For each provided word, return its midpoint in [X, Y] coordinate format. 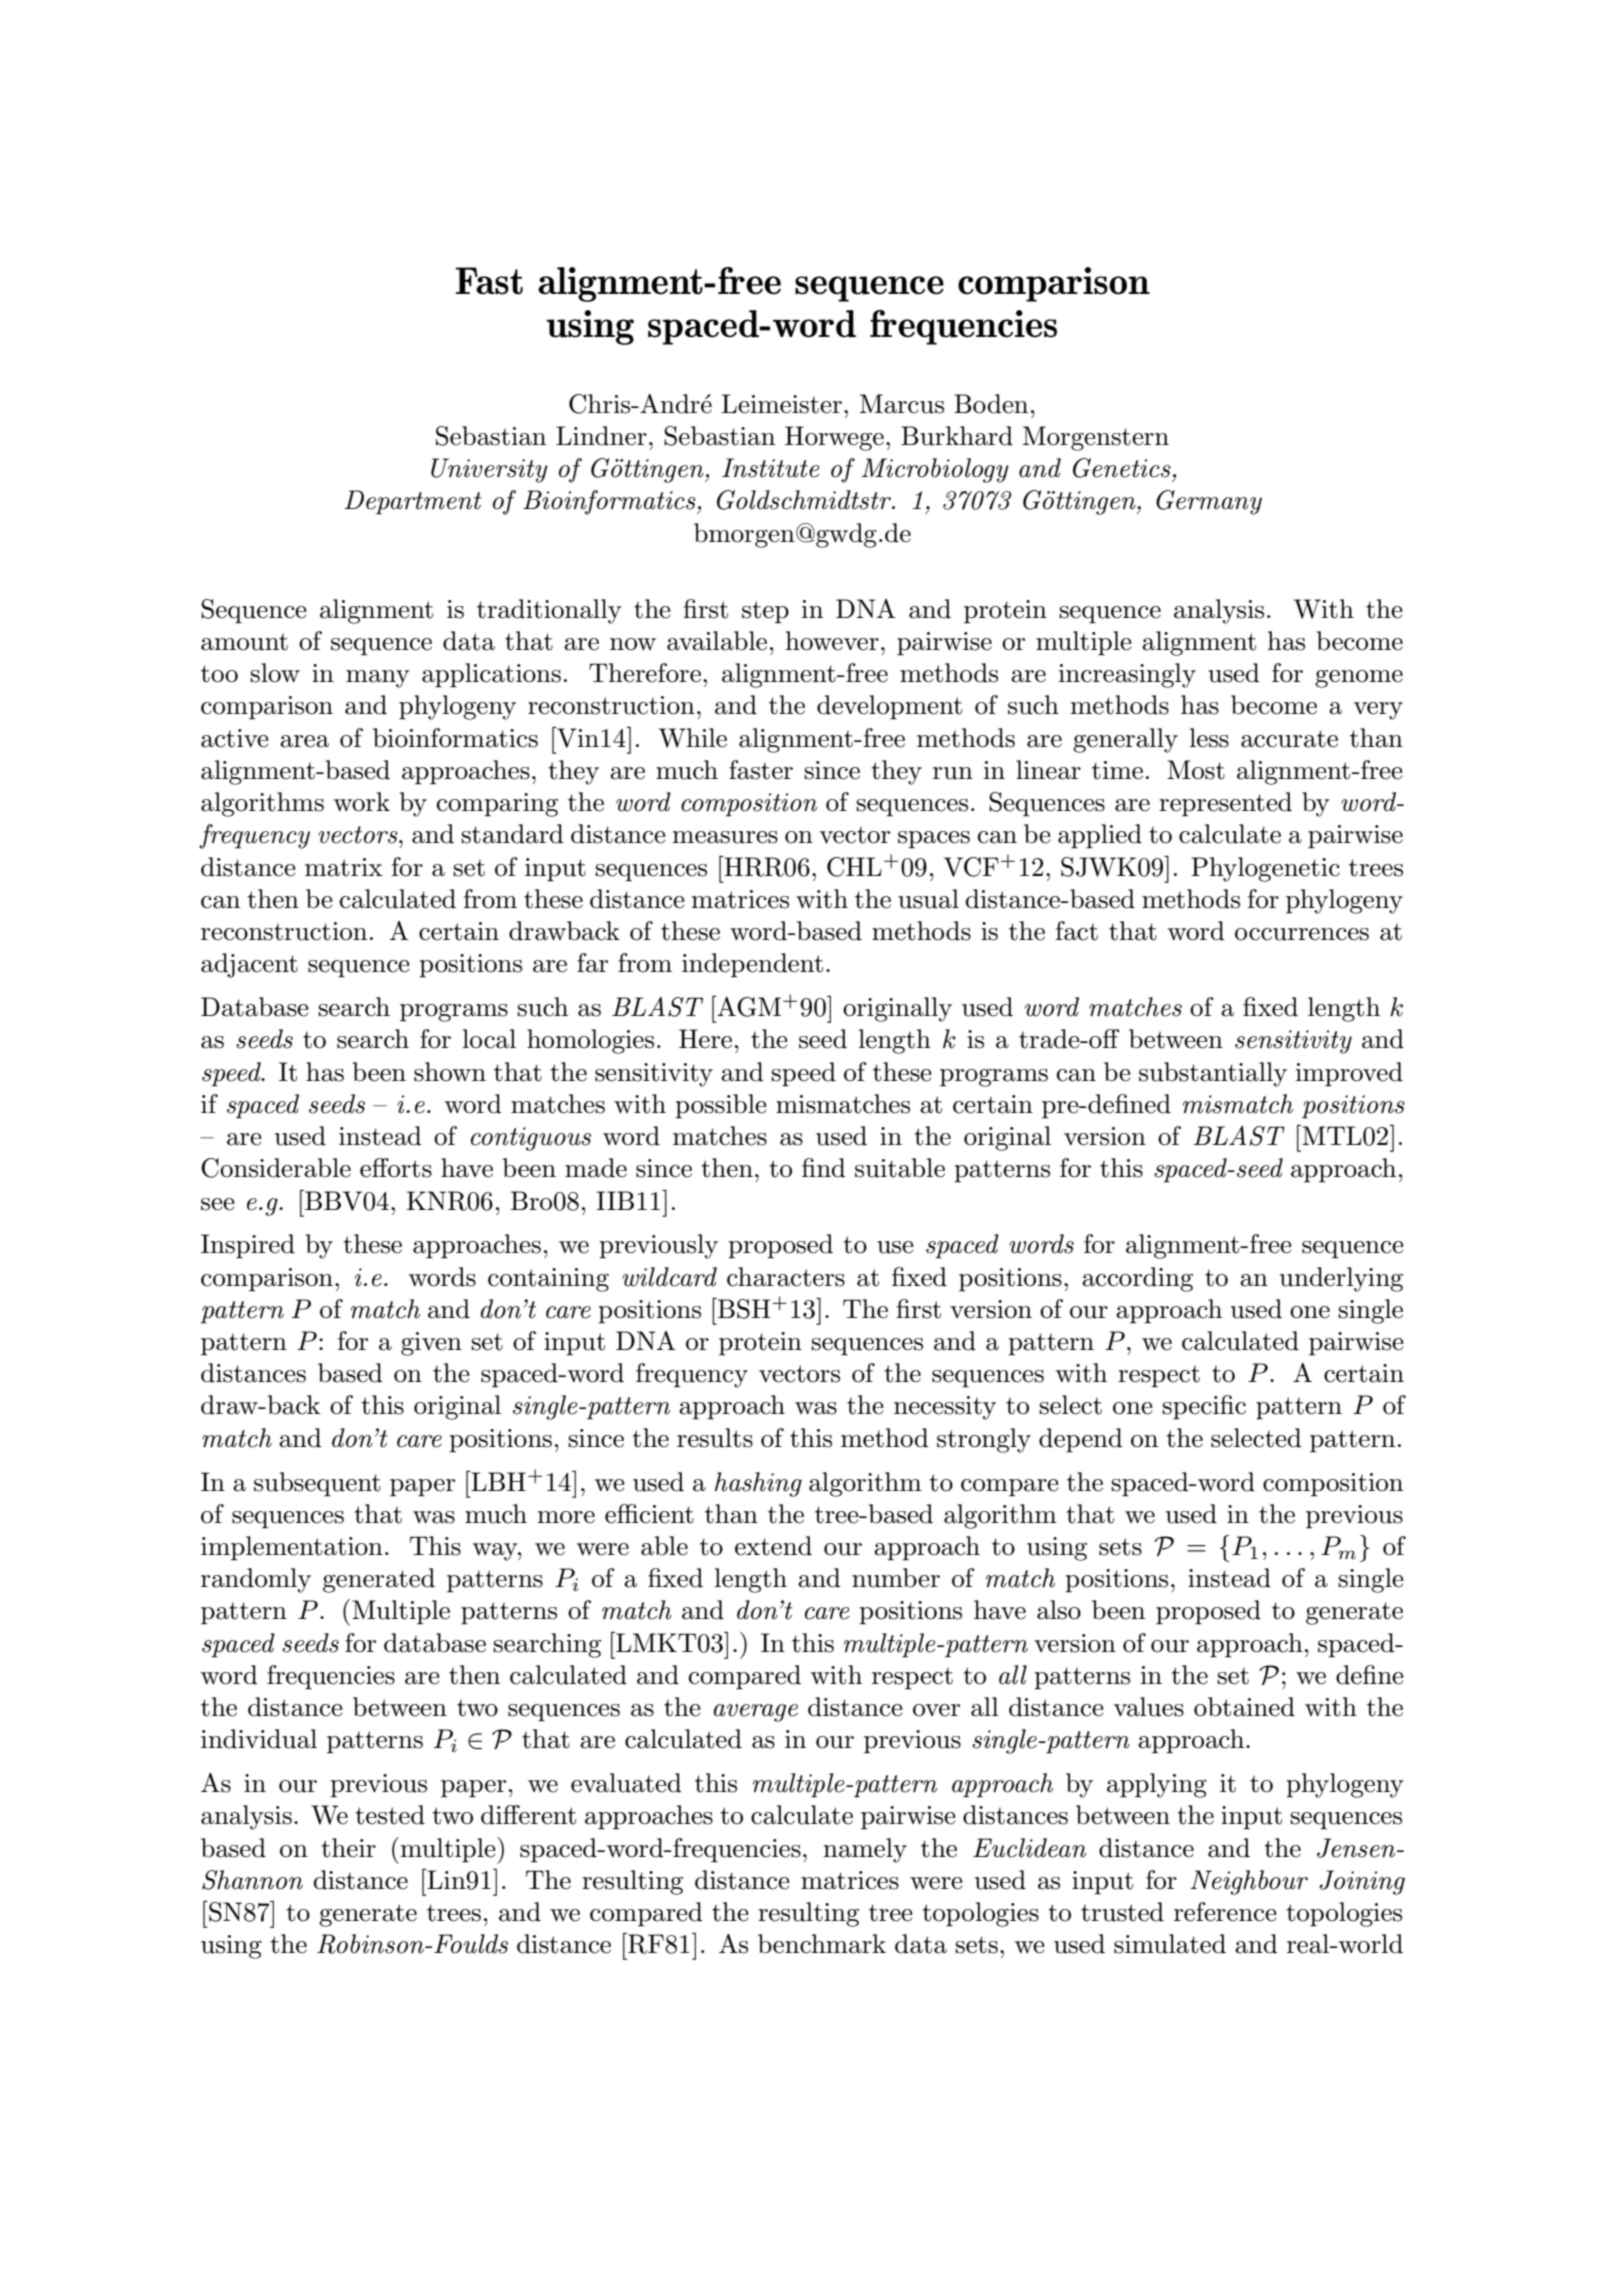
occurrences [1302, 934]
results [715, 1438]
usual [928, 899]
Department [413, 502]
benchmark [822, 1944]
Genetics [1122, 468]
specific [1204, 1407]
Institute [771, 468]
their [348, 1848]
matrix [344, 867]
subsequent [317, 1484]
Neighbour [1249, 1882]
